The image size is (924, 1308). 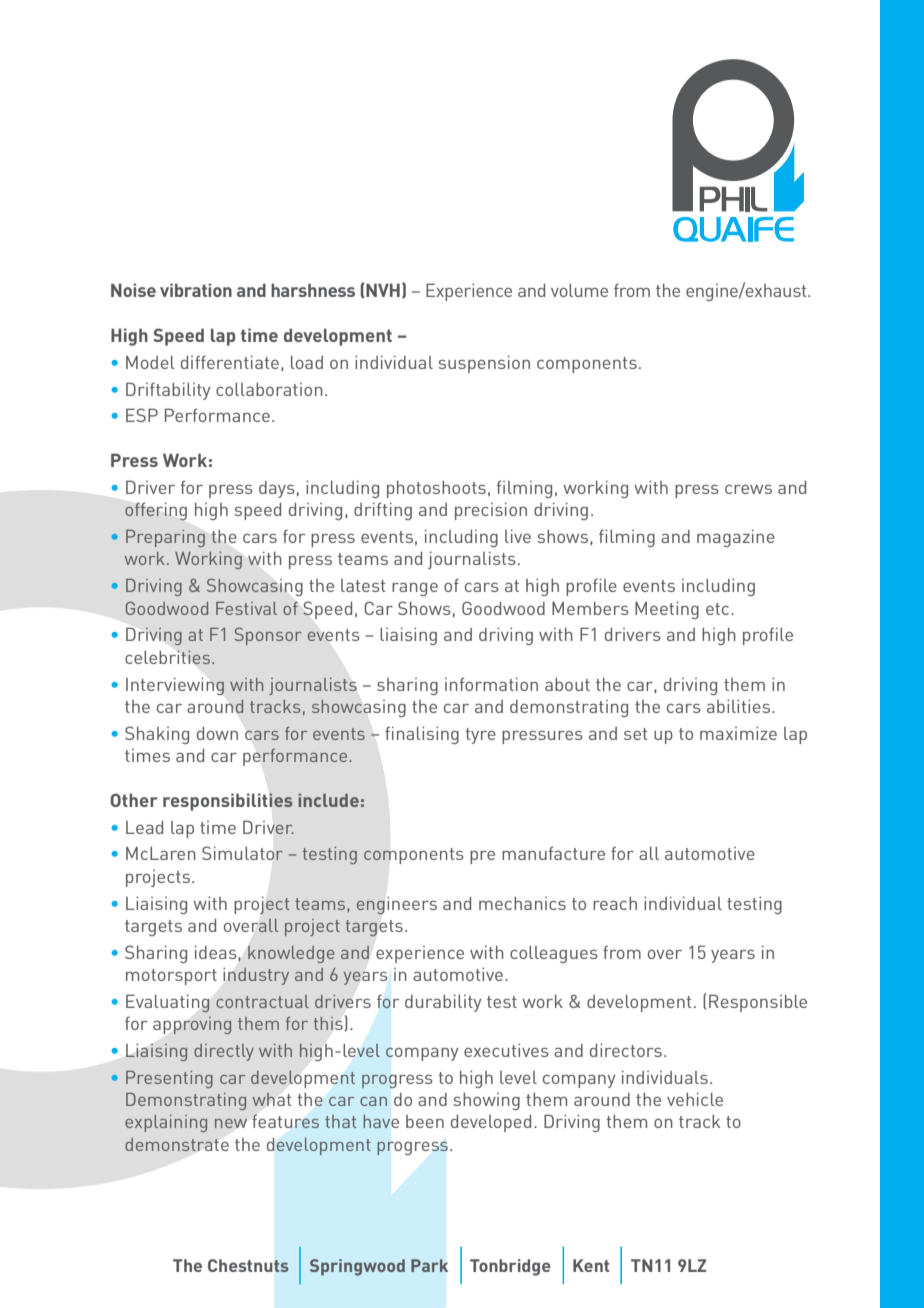 What do you see at coordinates (484, 364) in the page?
I see `suspension` at bounding box center [484, 364].
